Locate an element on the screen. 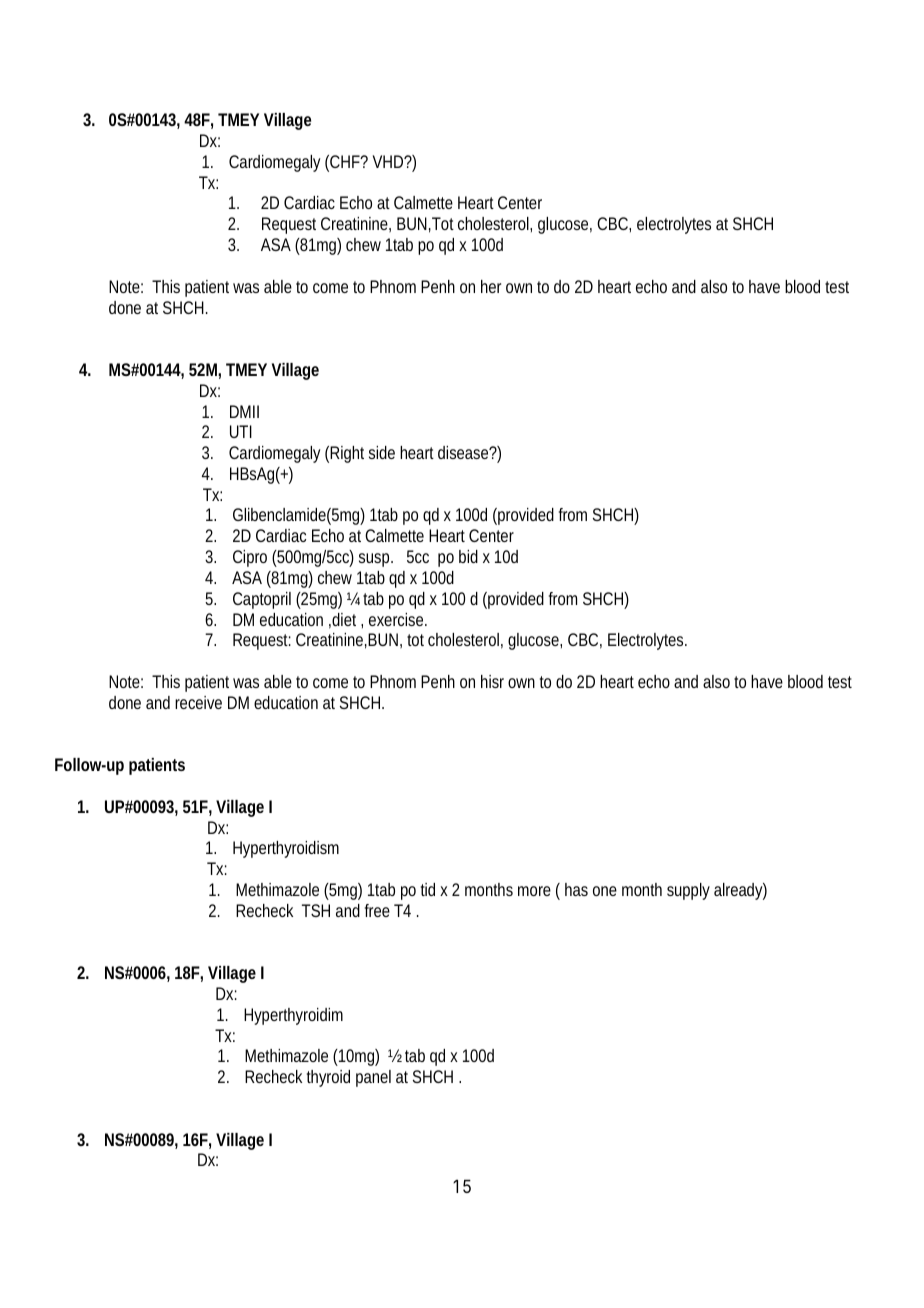  supply is located at coordinates (688, 891).
